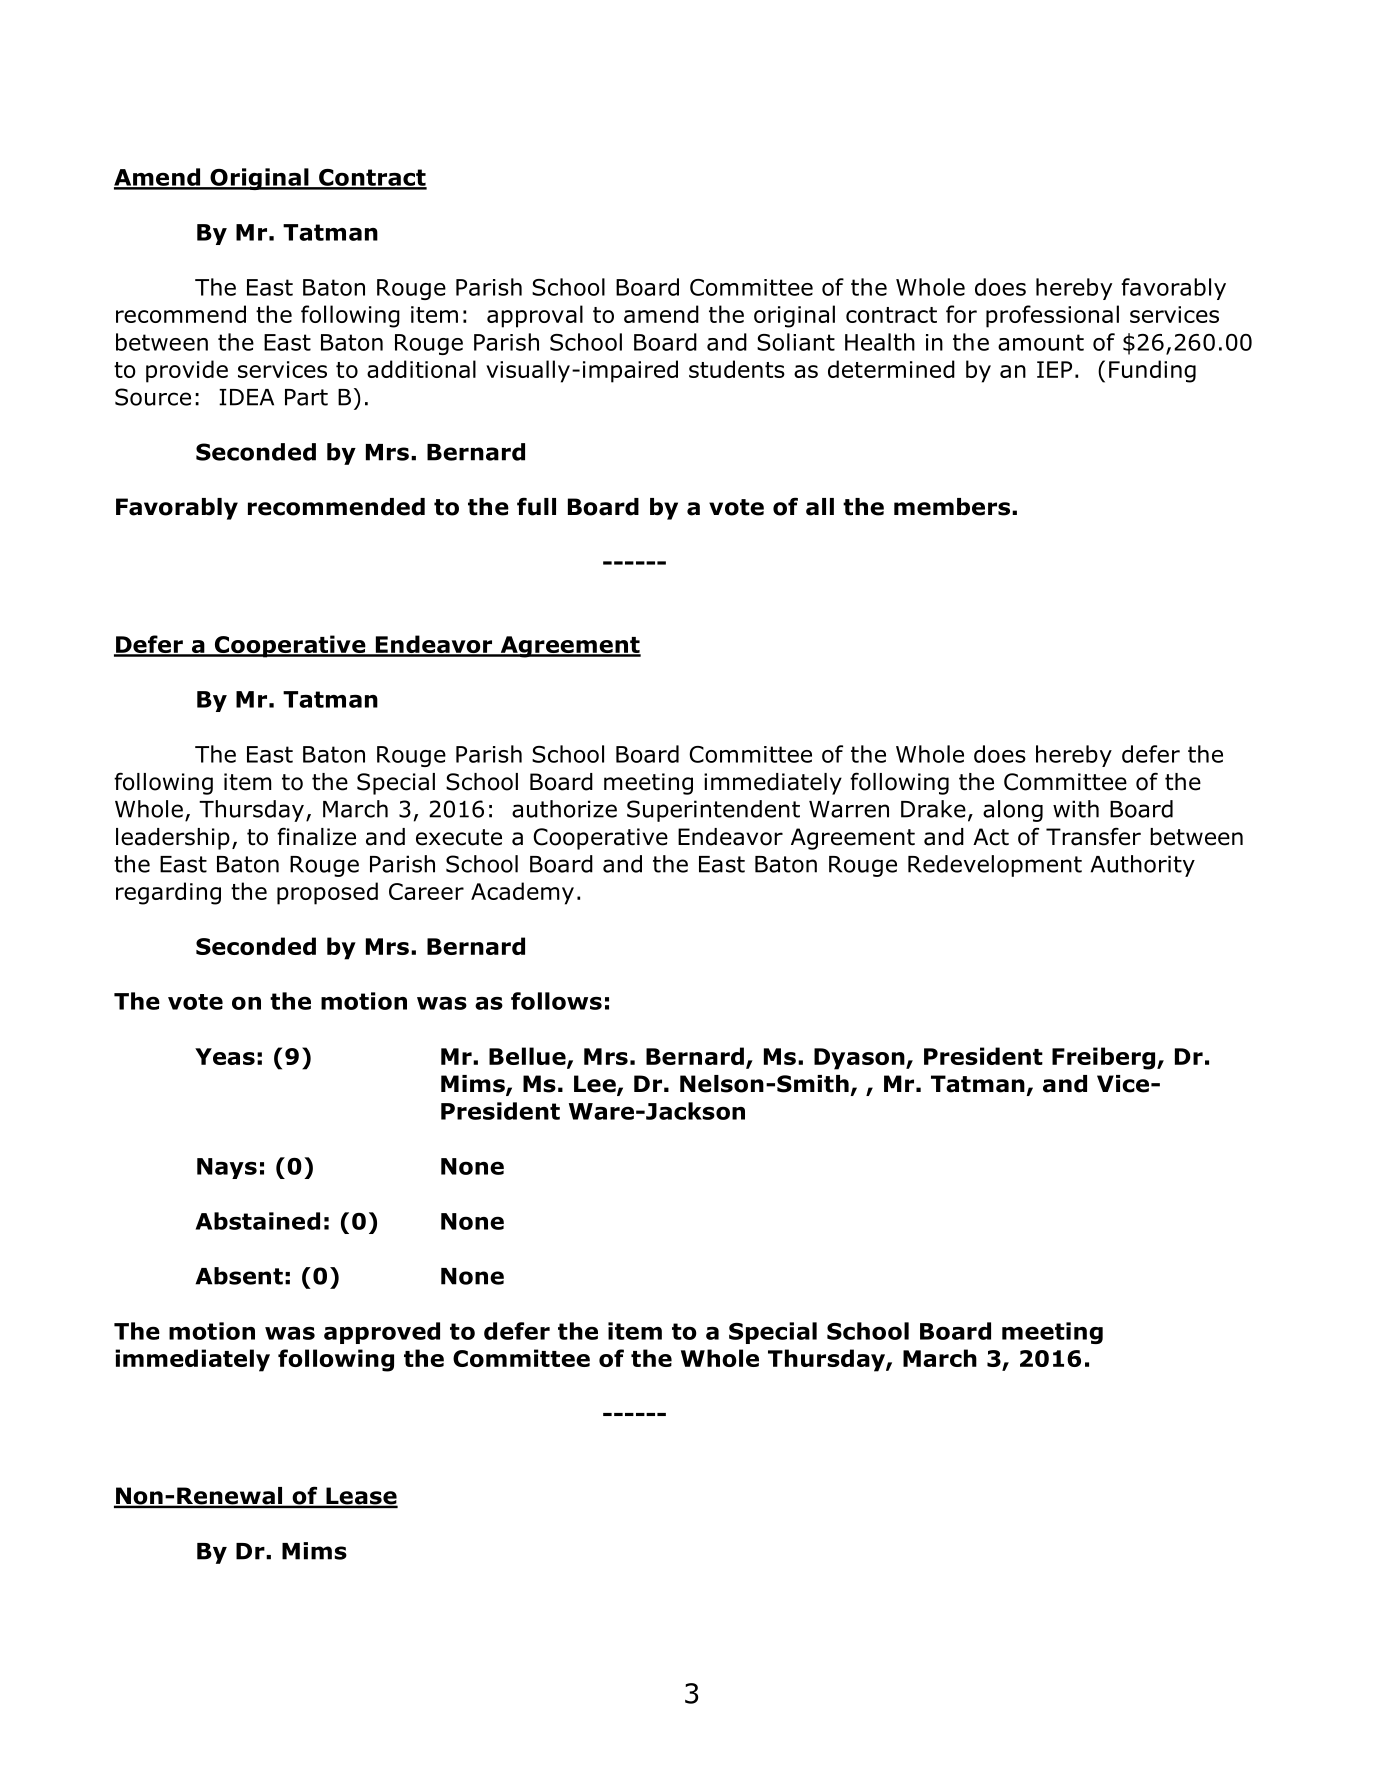  I want to click on IDEA, so click(246, 397).
